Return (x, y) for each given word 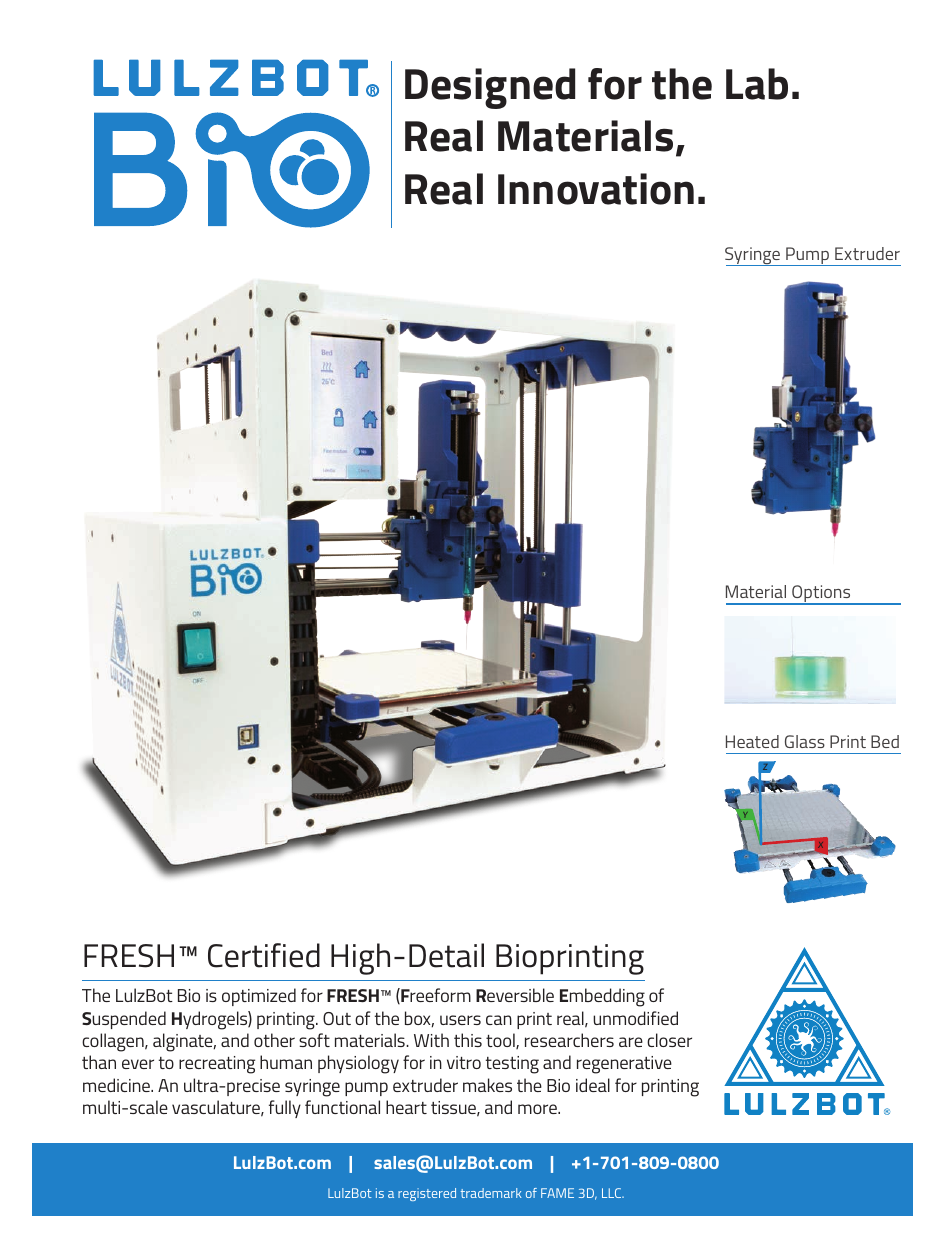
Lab (757, 84)
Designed (490, 88)
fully (285, 1109)
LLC (613, 1193)
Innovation (596, 189)
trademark (491, 1193)
